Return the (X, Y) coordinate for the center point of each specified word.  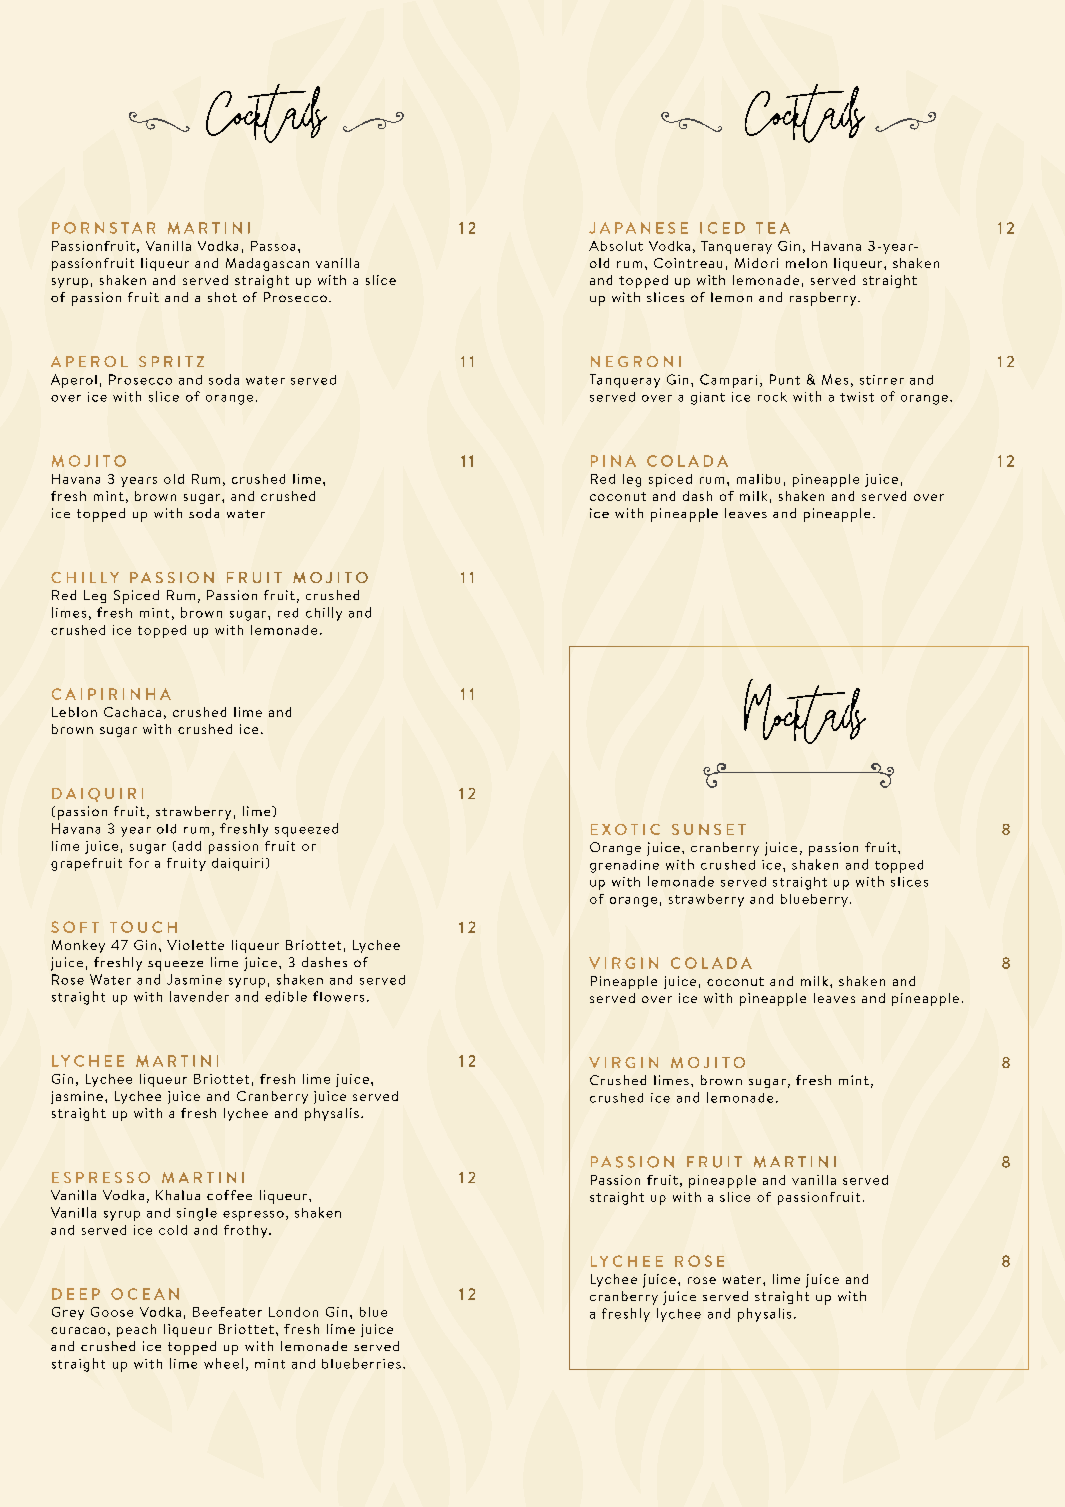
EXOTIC (625, 829)
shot (222, 297)
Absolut (616, 246)
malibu (758, 479)
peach (136, 1330)
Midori (756, 263)
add (189, 846)
